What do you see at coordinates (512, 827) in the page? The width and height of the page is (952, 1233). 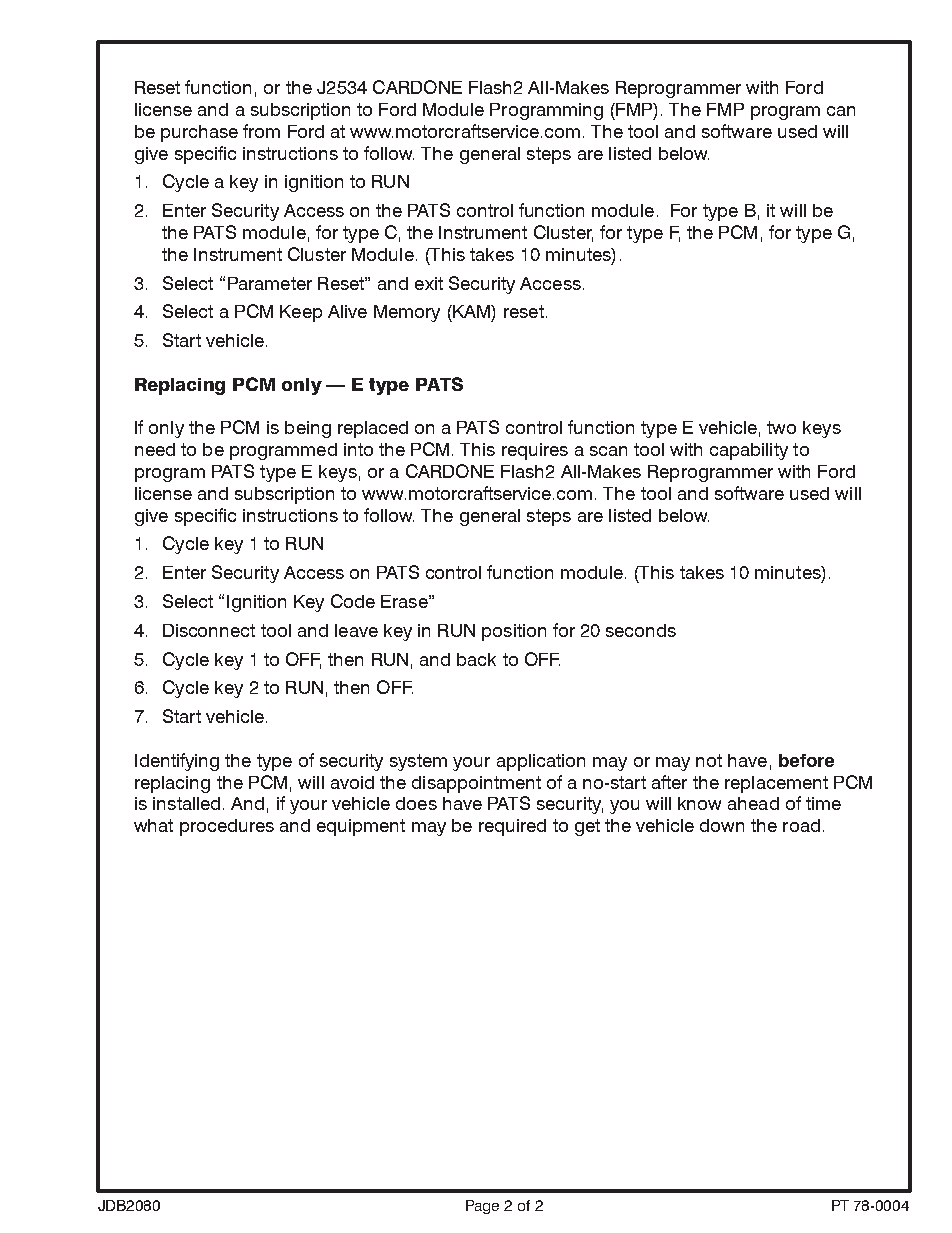 I see `required` at bounding box center [512, 827].
